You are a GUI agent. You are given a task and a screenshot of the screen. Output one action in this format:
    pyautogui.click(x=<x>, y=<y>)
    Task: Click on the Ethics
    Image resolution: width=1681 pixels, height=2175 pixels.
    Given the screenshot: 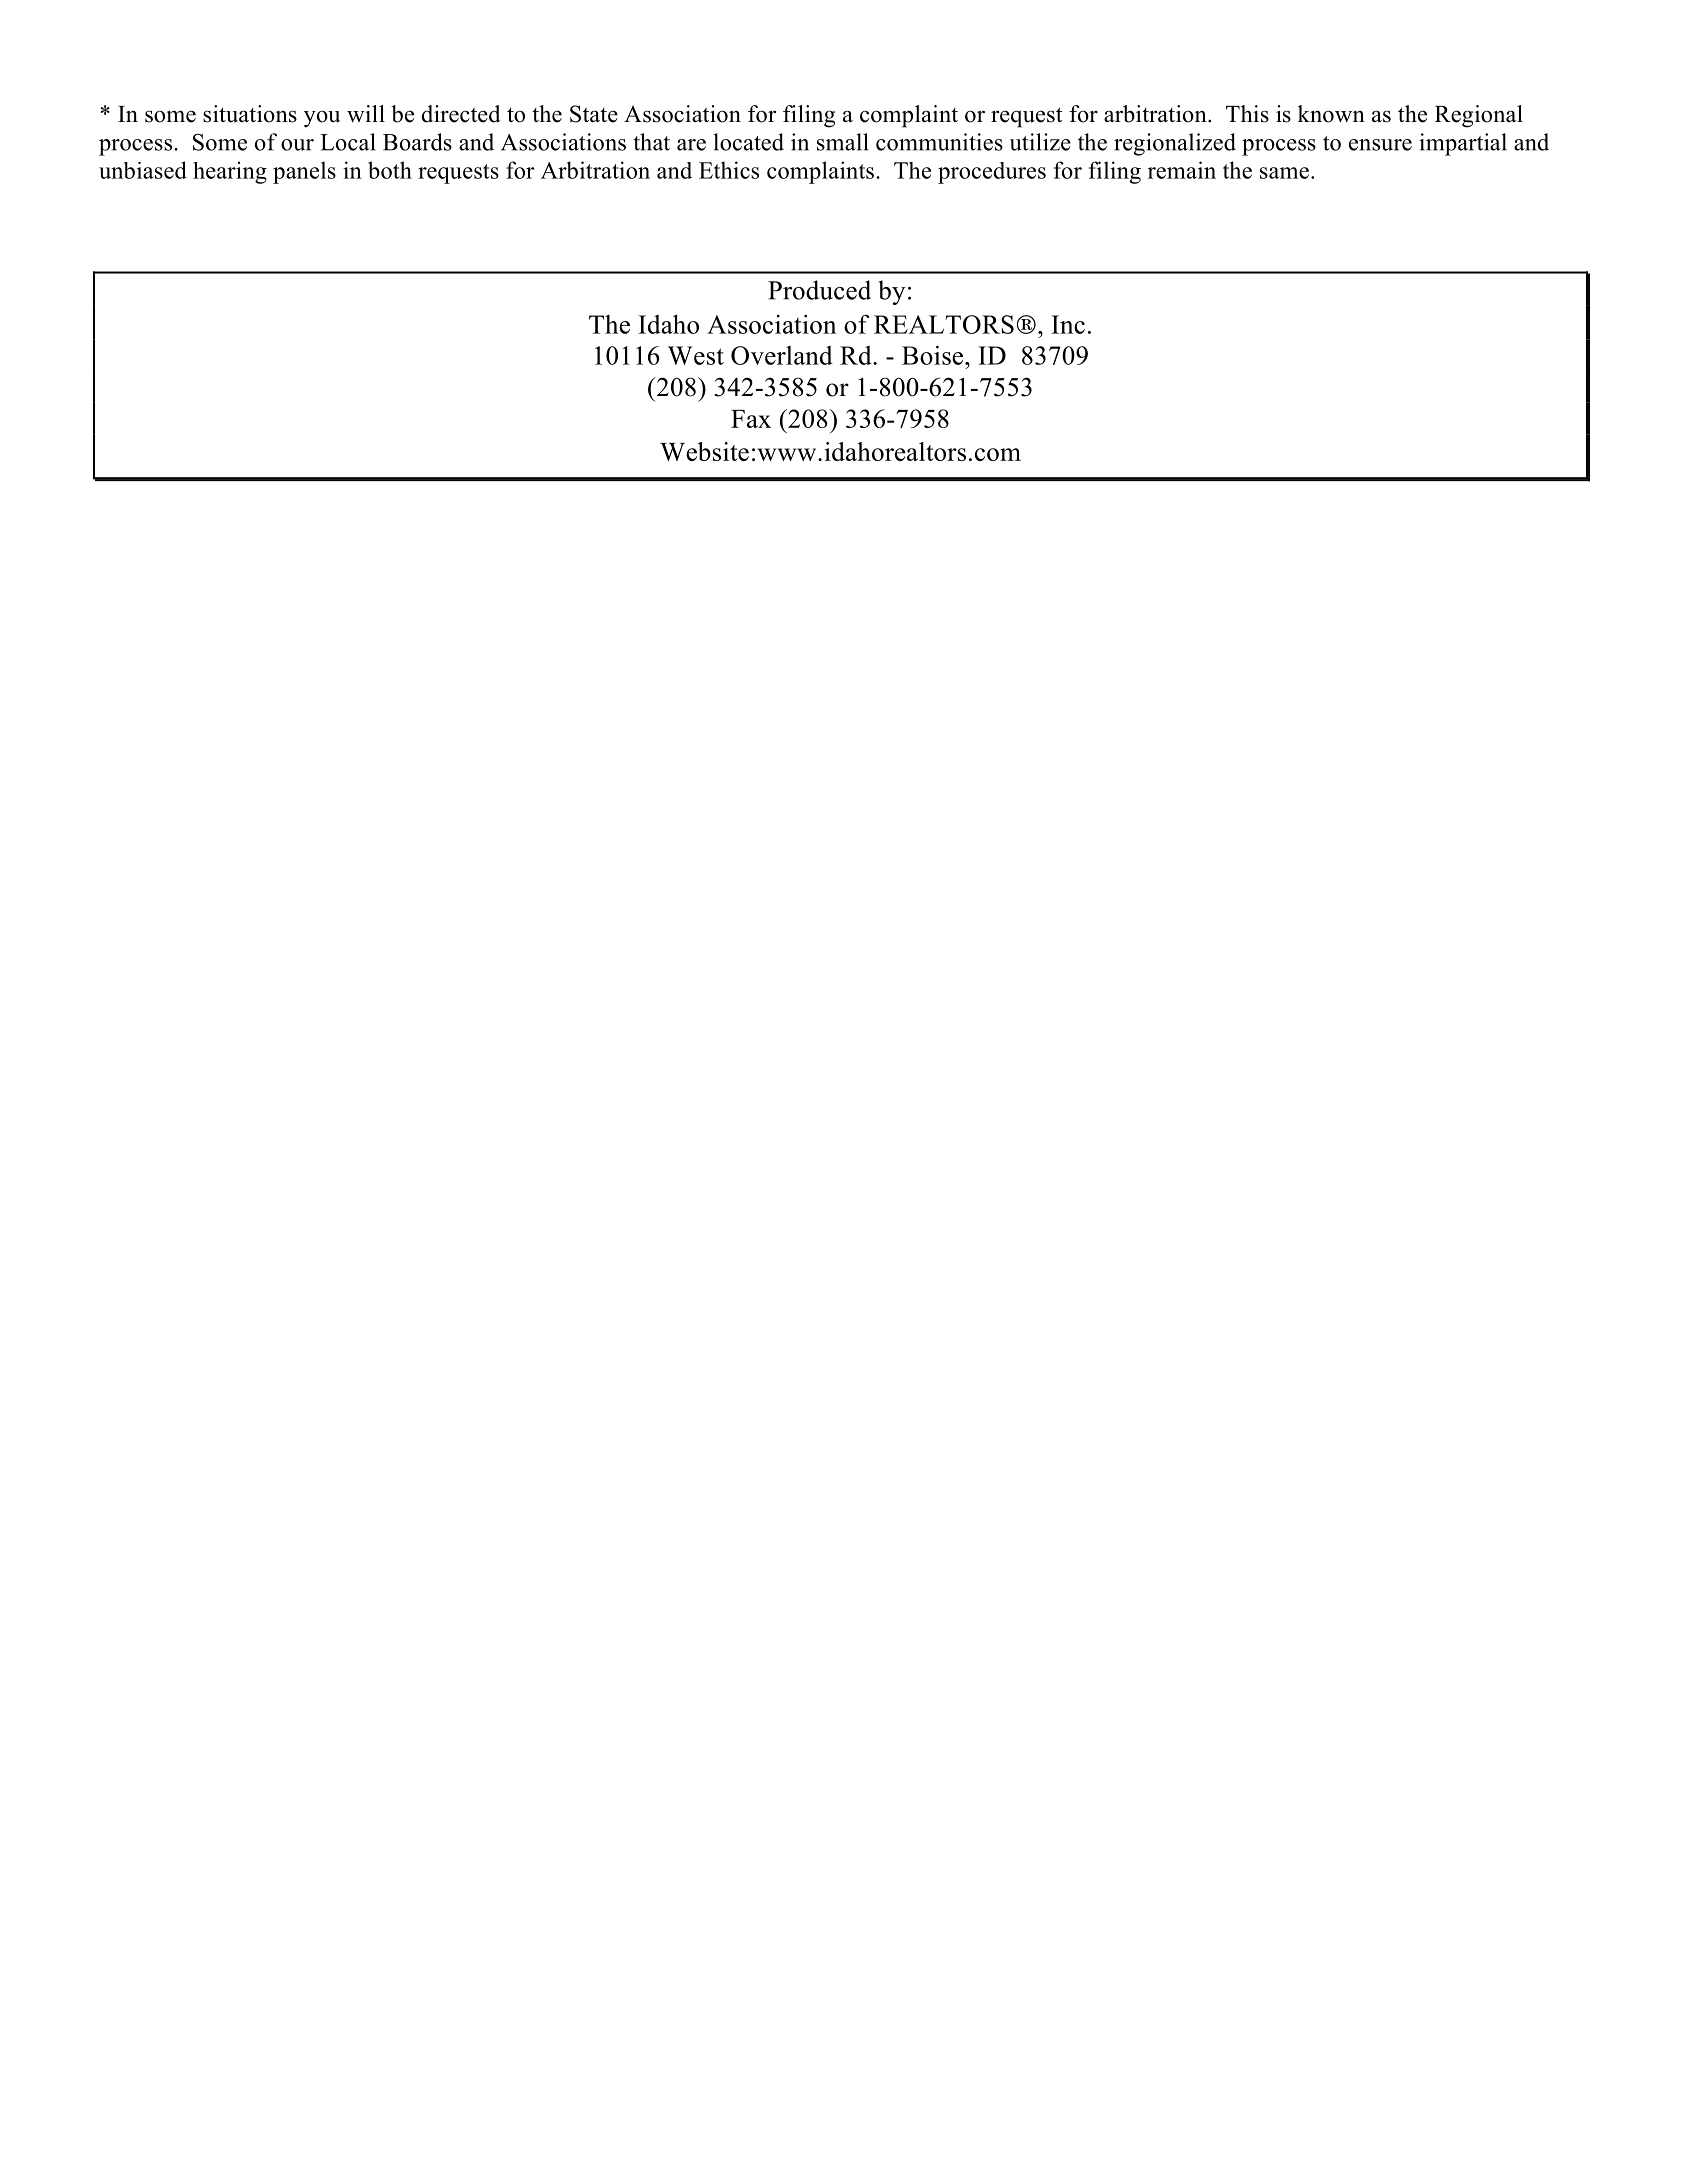 What is the action you would take?
    pyautogui.click(x=729, y=170)
